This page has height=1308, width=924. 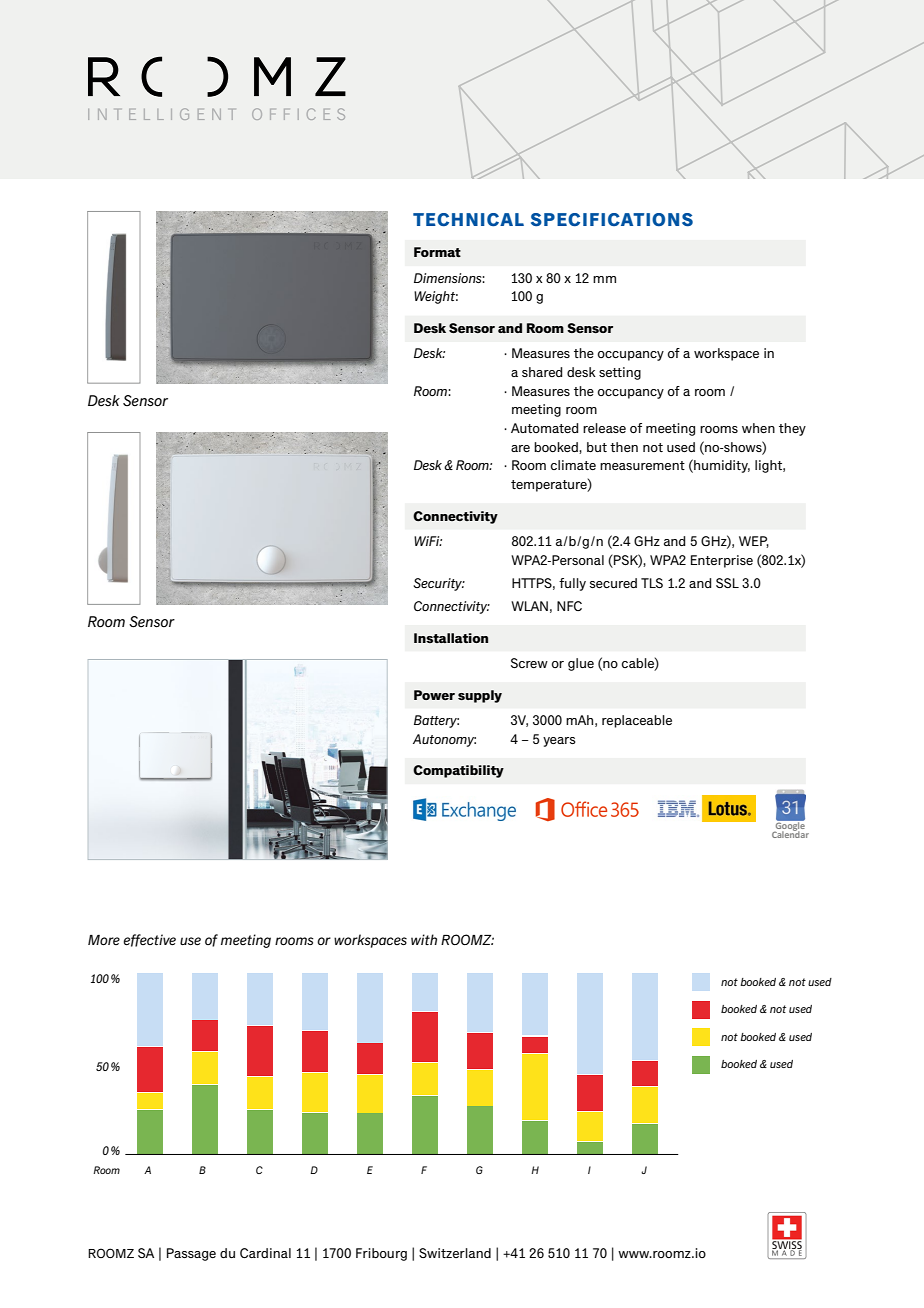 What do you see at coordinates (458, 771) in the page?
I see `Compatibility` at bounding box center [458, 771].
